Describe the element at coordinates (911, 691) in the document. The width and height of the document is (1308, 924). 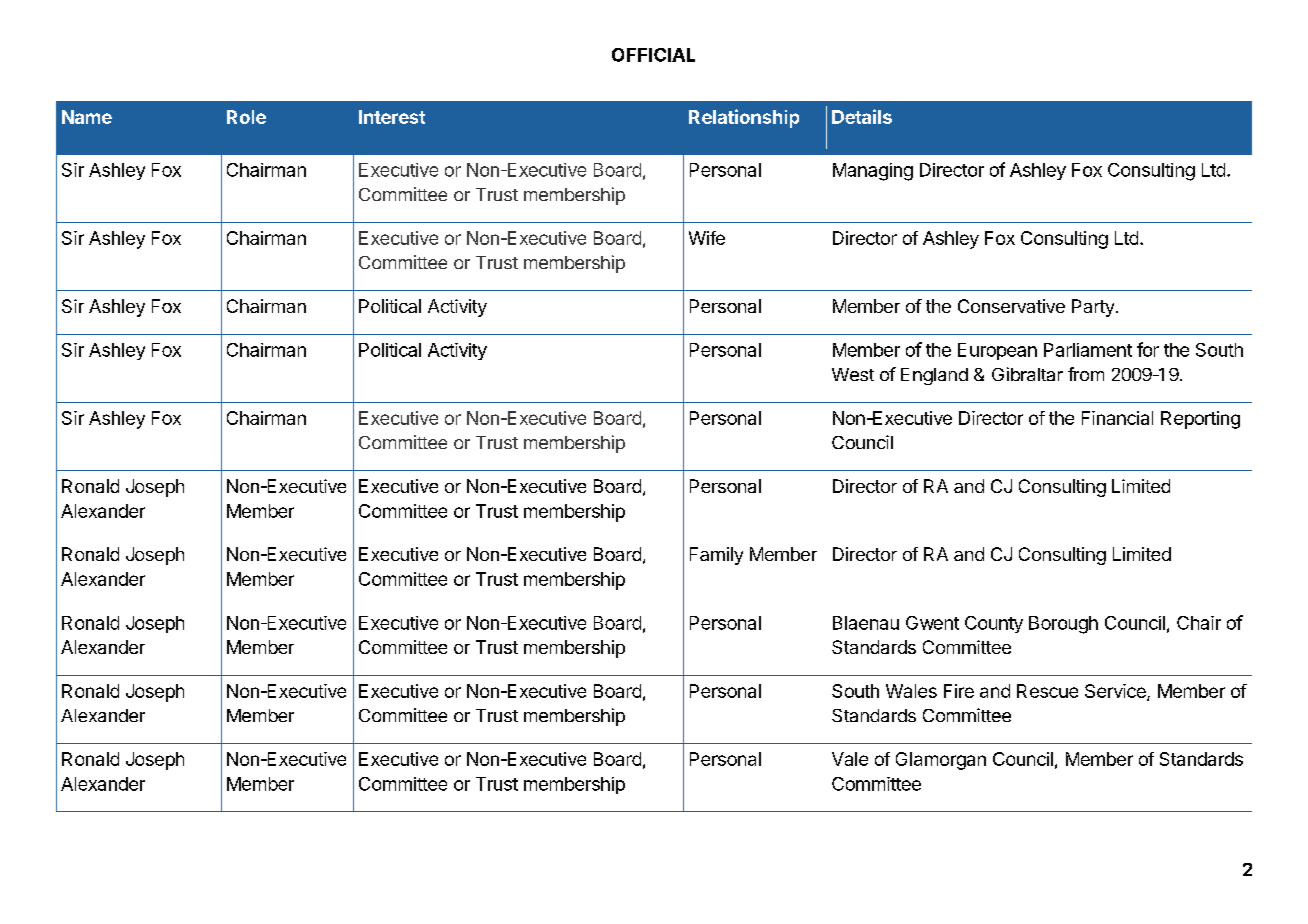
I see `Wales` at that location.
